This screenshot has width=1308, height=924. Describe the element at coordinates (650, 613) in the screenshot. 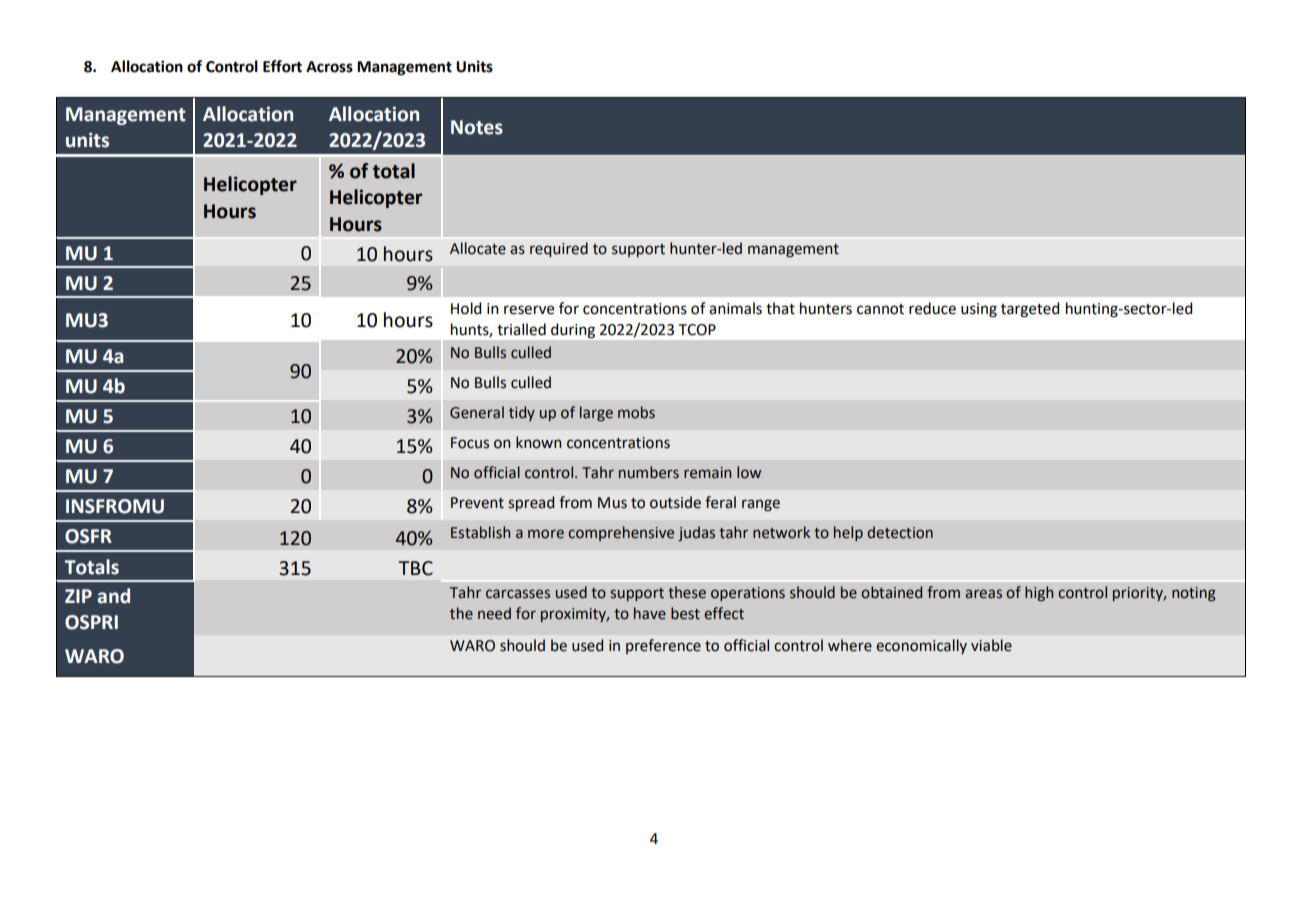

I see `have` at that location.
